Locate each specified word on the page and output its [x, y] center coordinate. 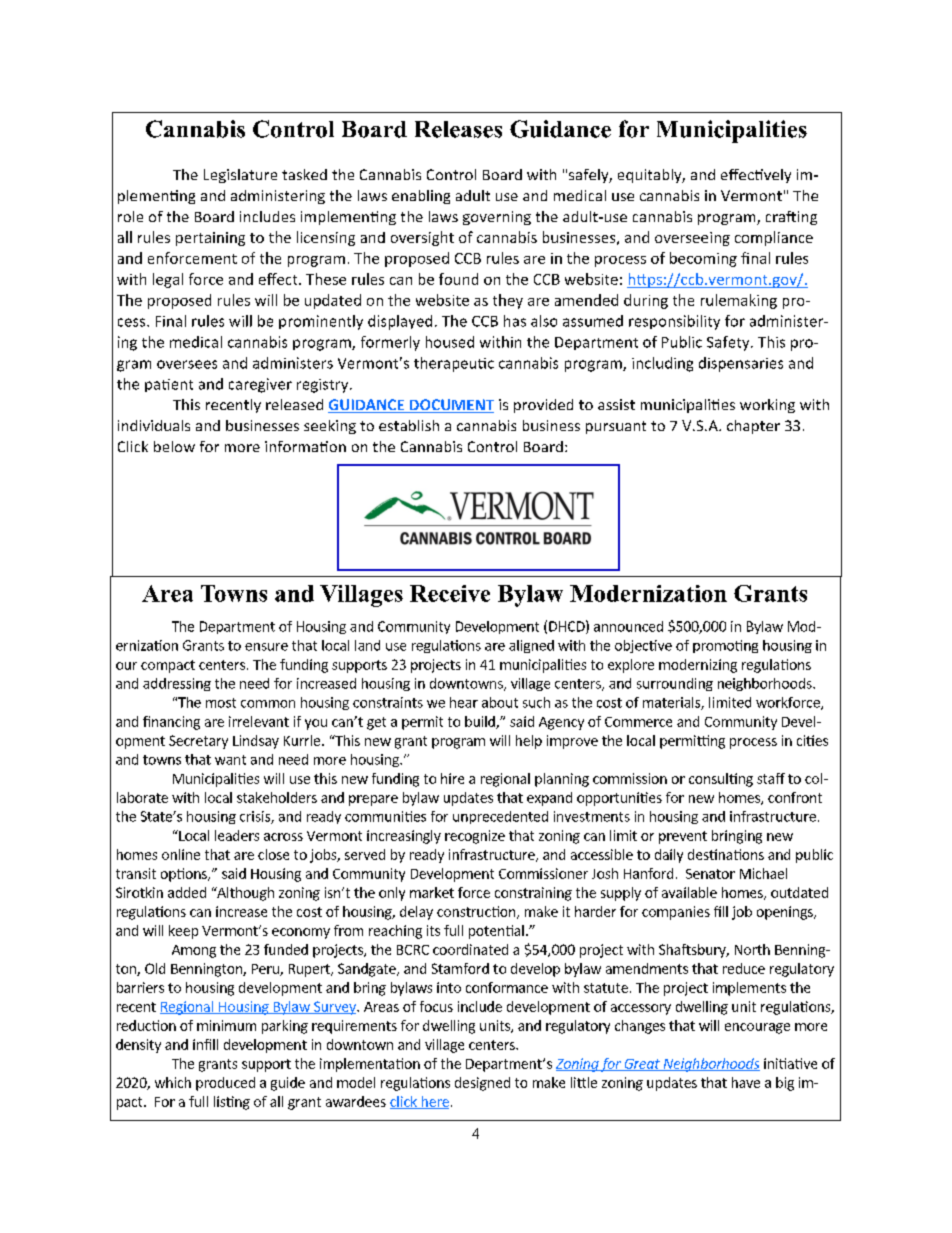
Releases [458, 129]
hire [452, 778]
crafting [791, 218]
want [230, 760]
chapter [753, 427]
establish [409, 425]
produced [225, 1084]
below [174, 446]
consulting [721, 780]
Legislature [240, 176]
